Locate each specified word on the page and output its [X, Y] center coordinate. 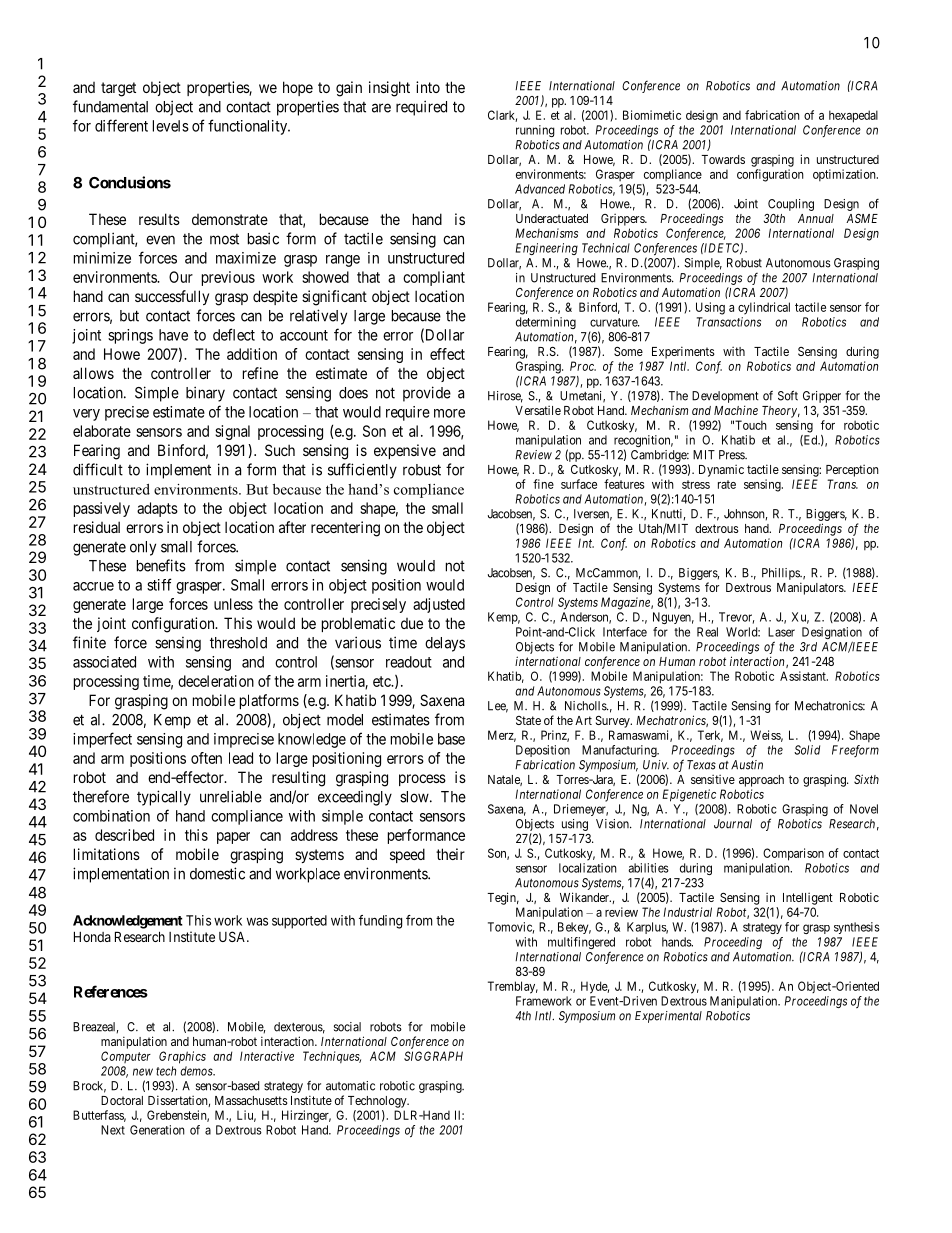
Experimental [668, 1017]
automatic [350, 1086]
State [528, 720]
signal [232, 432]
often [206, 758]
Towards [723, 159]
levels [171, 126]
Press [732, 455]
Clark [502, 116]
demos [197, 1071]
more [449, 413]
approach [761, 781]
